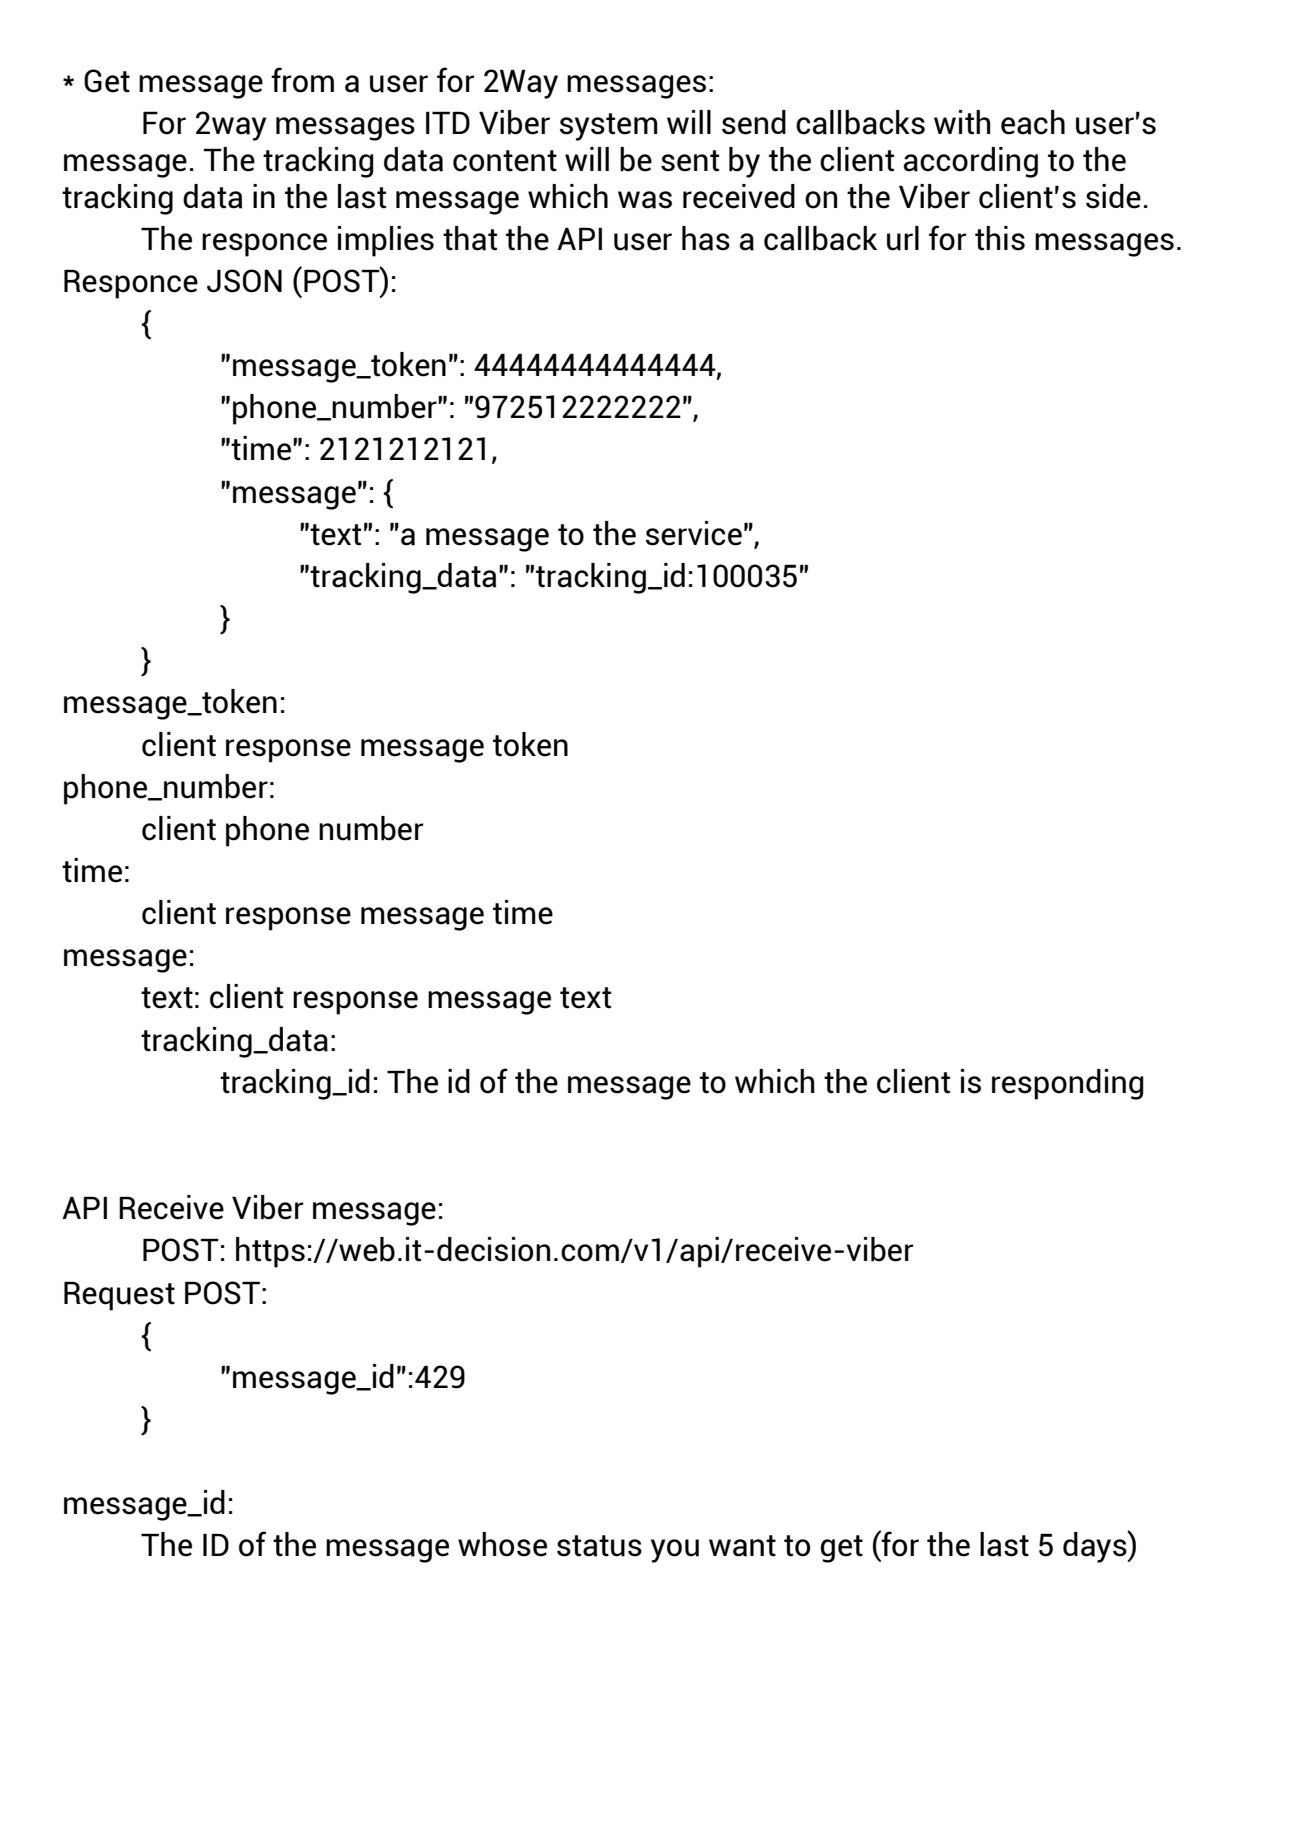  Describe the element at coordinates (302, 80) in the page. I see `from` at that location.
